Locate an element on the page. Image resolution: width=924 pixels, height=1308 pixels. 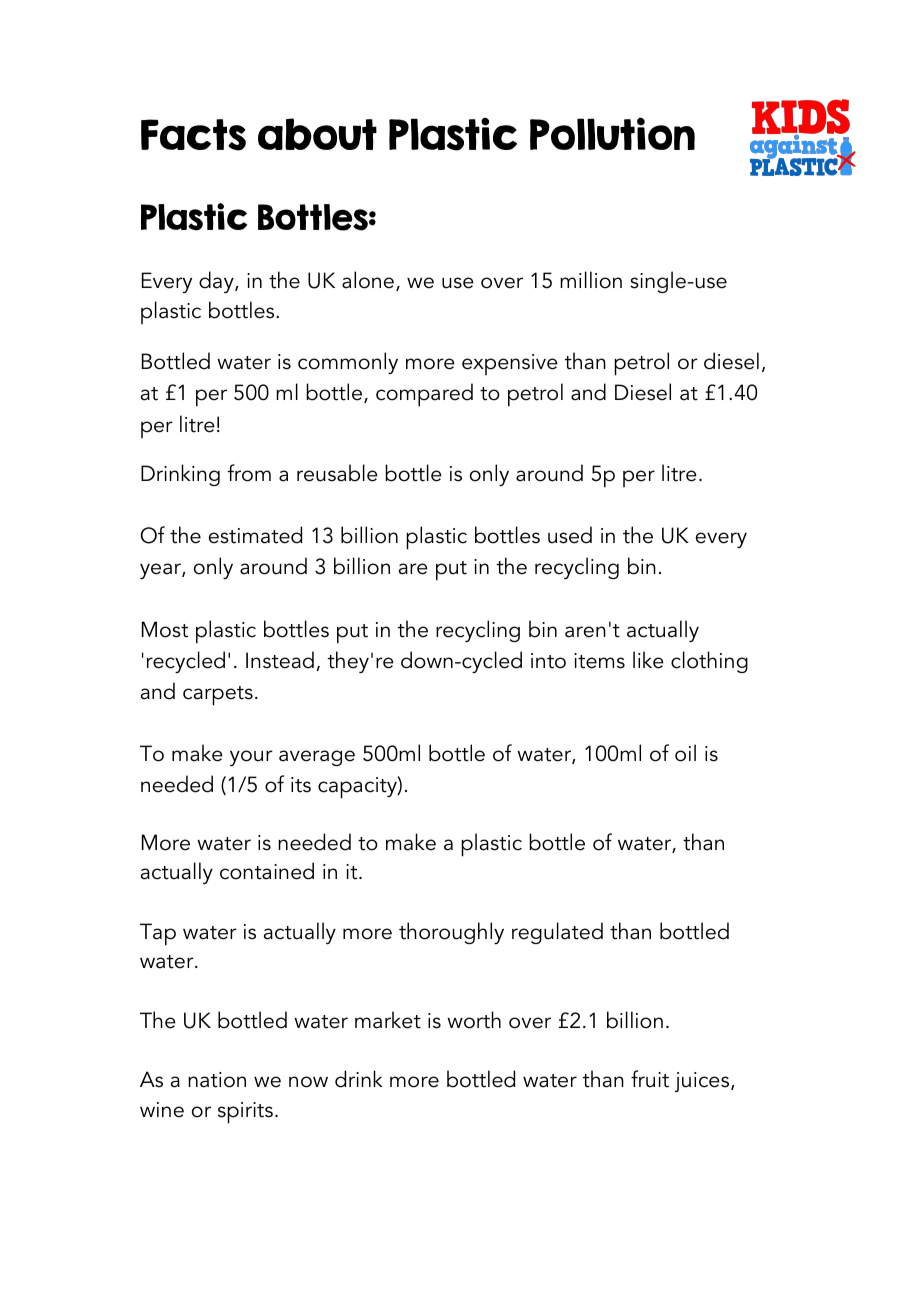
oil is located at coordinates (685, 753).
